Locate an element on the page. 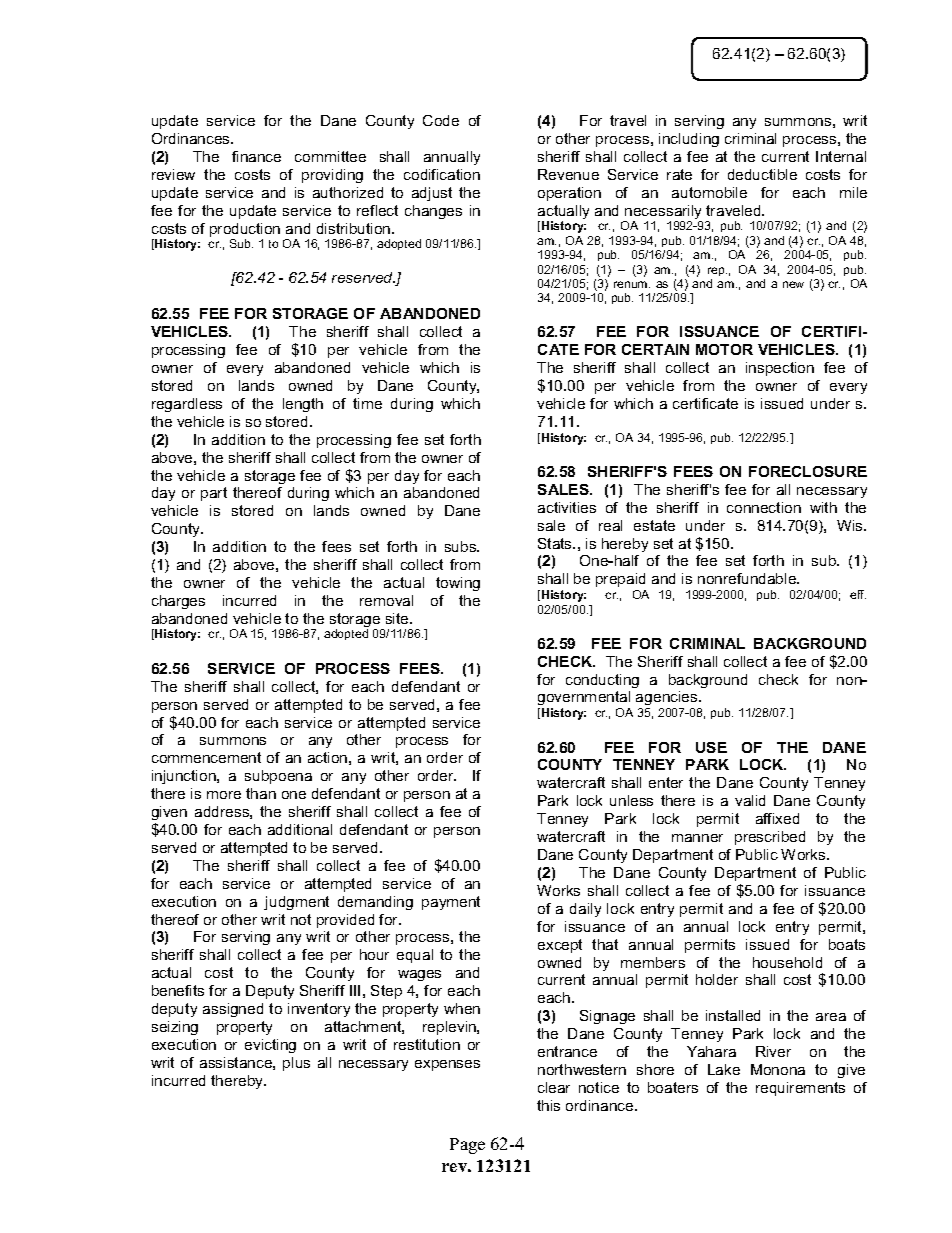 The image size is (952, 1233). time is located at coordinates (367, 403).
